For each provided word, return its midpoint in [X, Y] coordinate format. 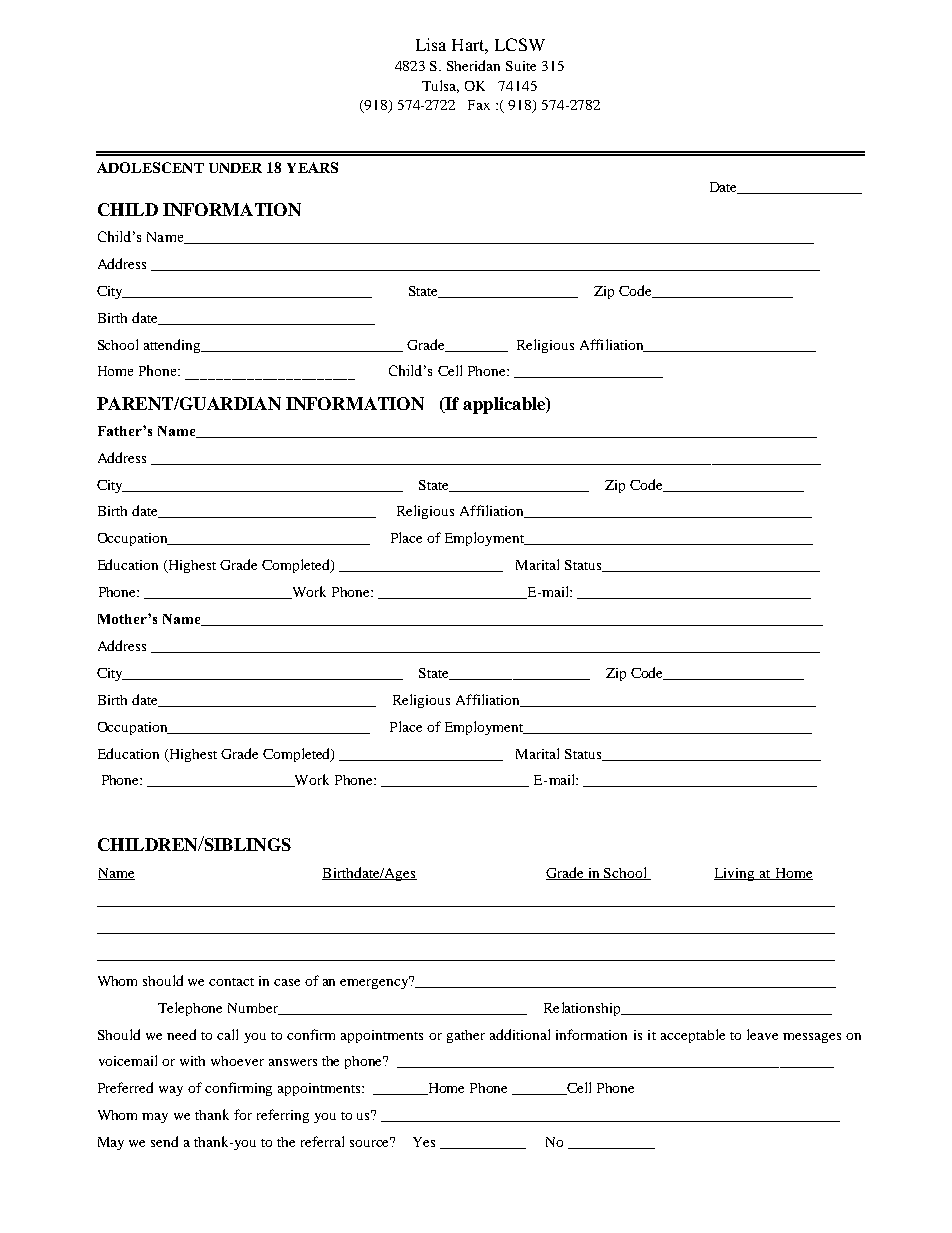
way [171, 1091]
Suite [521, 66]
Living [736, 874]
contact [231, 982]
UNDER [235, 168]
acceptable [693, 1036]
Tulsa [440, 86]
